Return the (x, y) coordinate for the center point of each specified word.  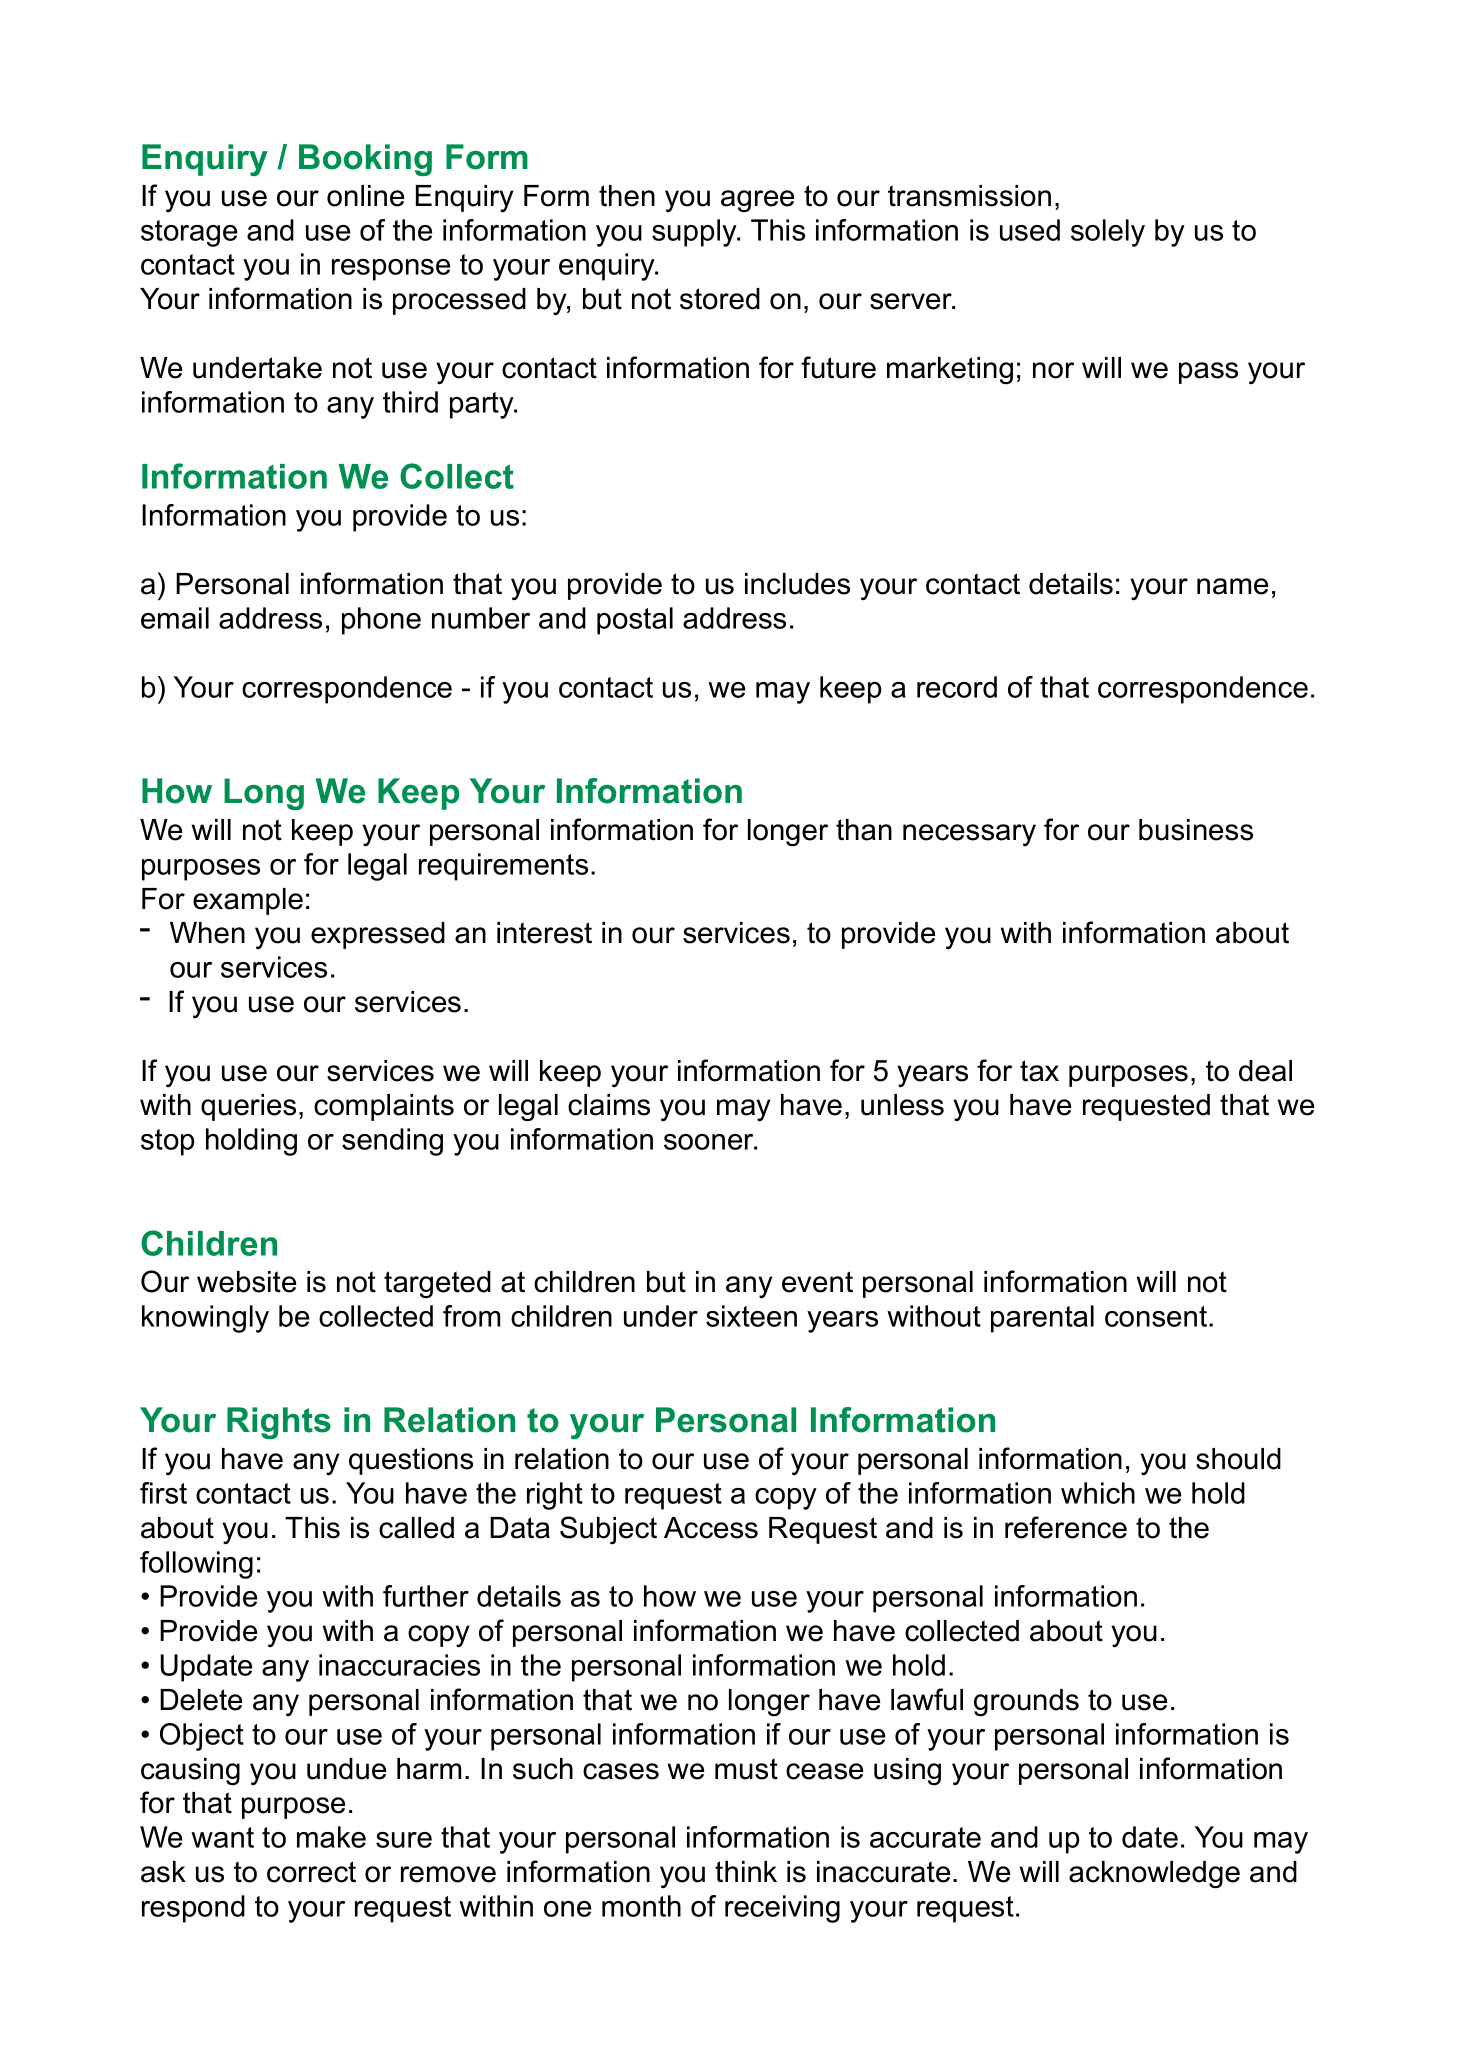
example (248, 901)
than (864, 830)
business (1196, 830)
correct (311, 1872)
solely (1108, 233)
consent (1157, 1316)
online (365, 196)
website (246, 1282)
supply (695, 233)
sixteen (751, 1316)
